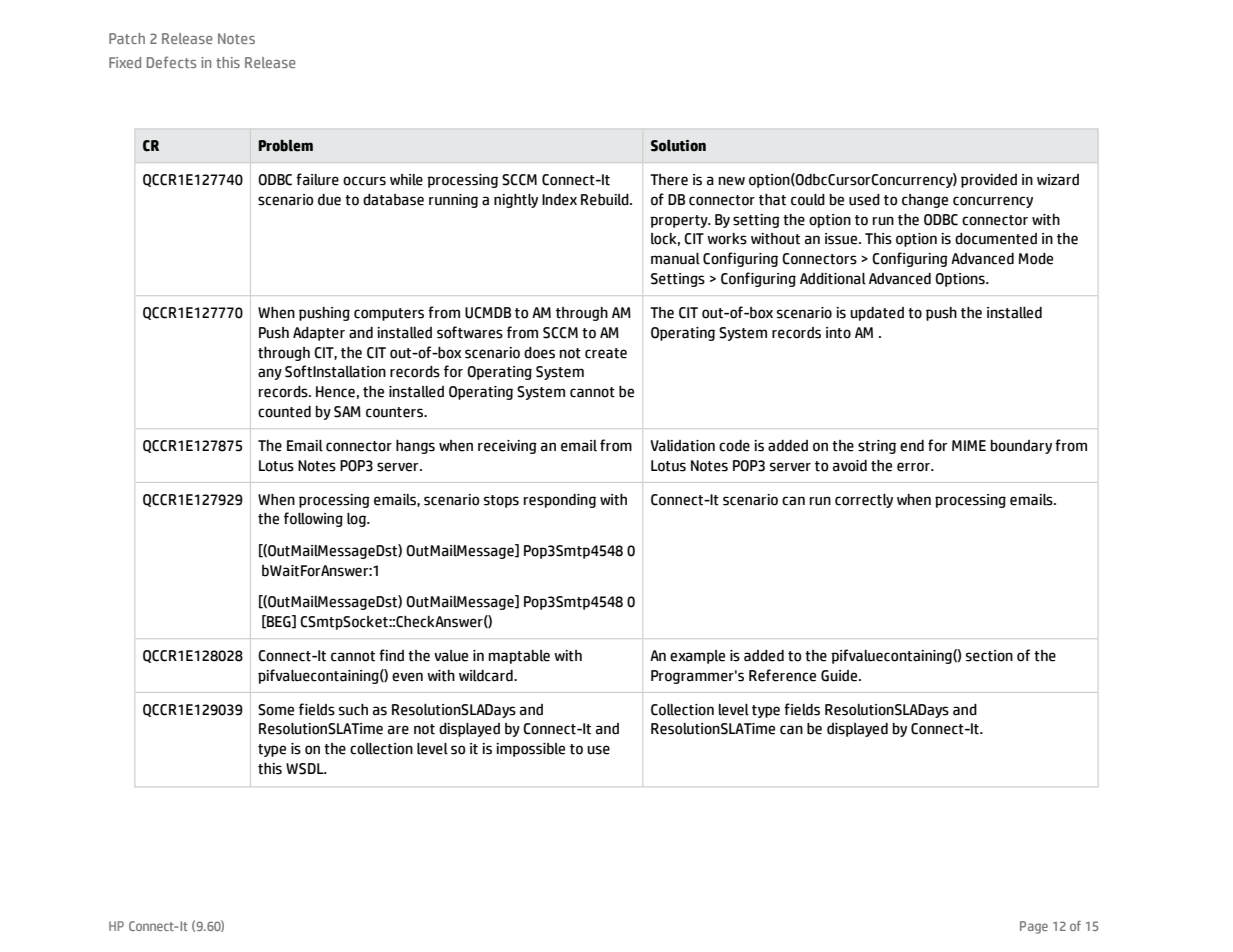 The width and height of the image is (1233, 952). What do you see at coordinates (560, 501) in the image?
I see `responding` at bounding box center [560, 501].
